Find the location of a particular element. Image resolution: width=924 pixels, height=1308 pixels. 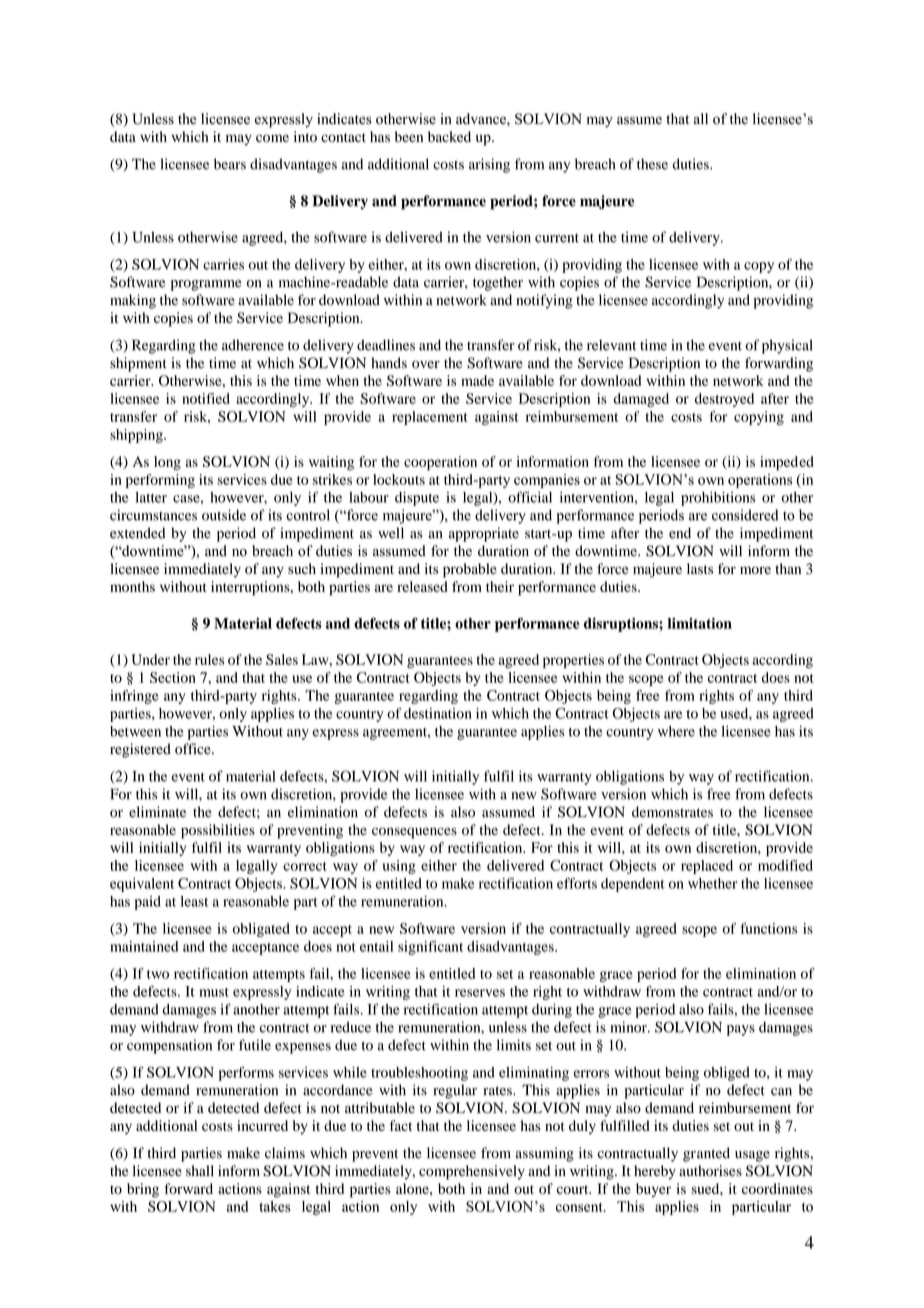

limitation is located at coordinates (700, 623).
